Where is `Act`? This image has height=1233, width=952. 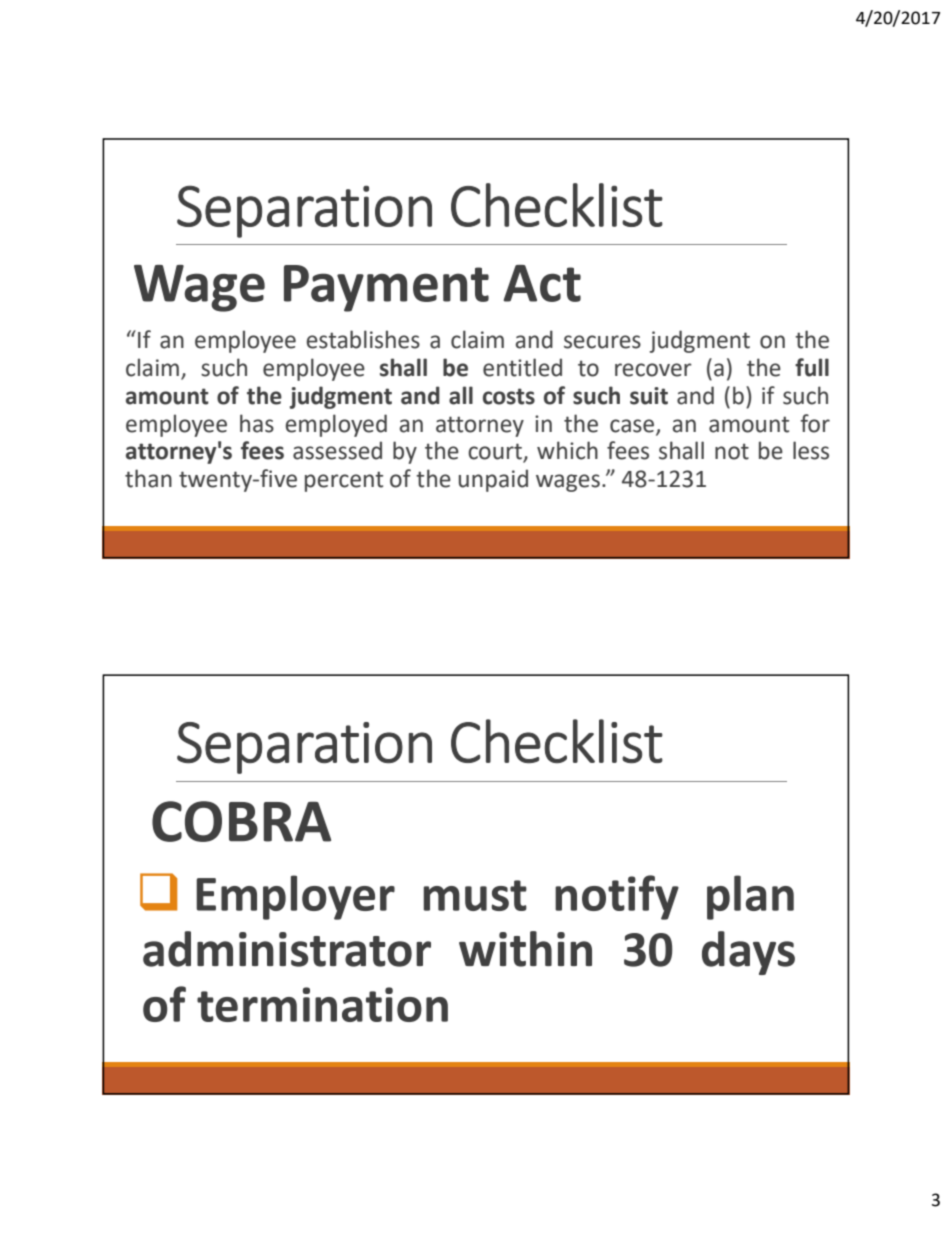
Act is located at coordinates (542, 283).
